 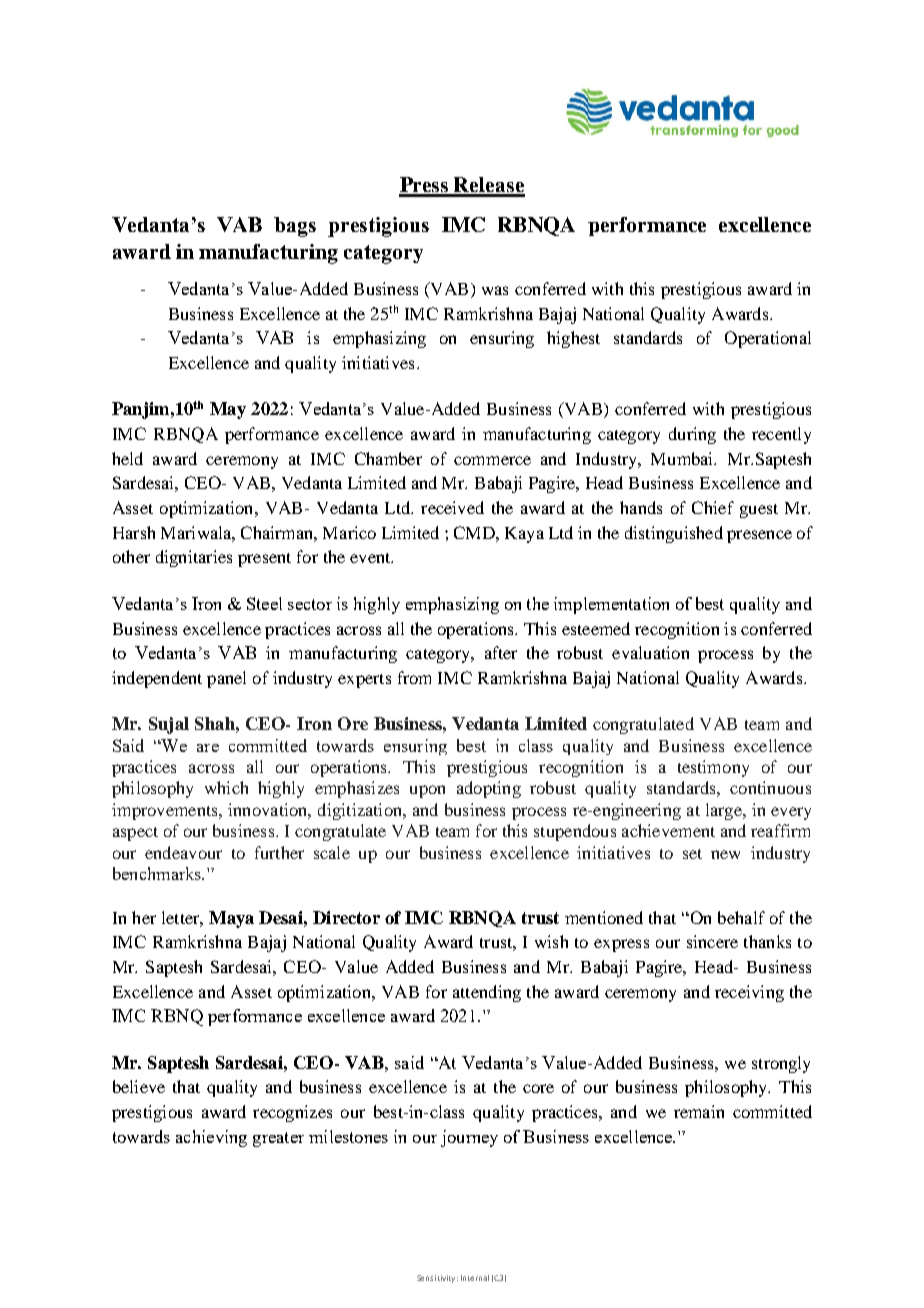 I want to click on achieving, so click(x=211, y=1138).
